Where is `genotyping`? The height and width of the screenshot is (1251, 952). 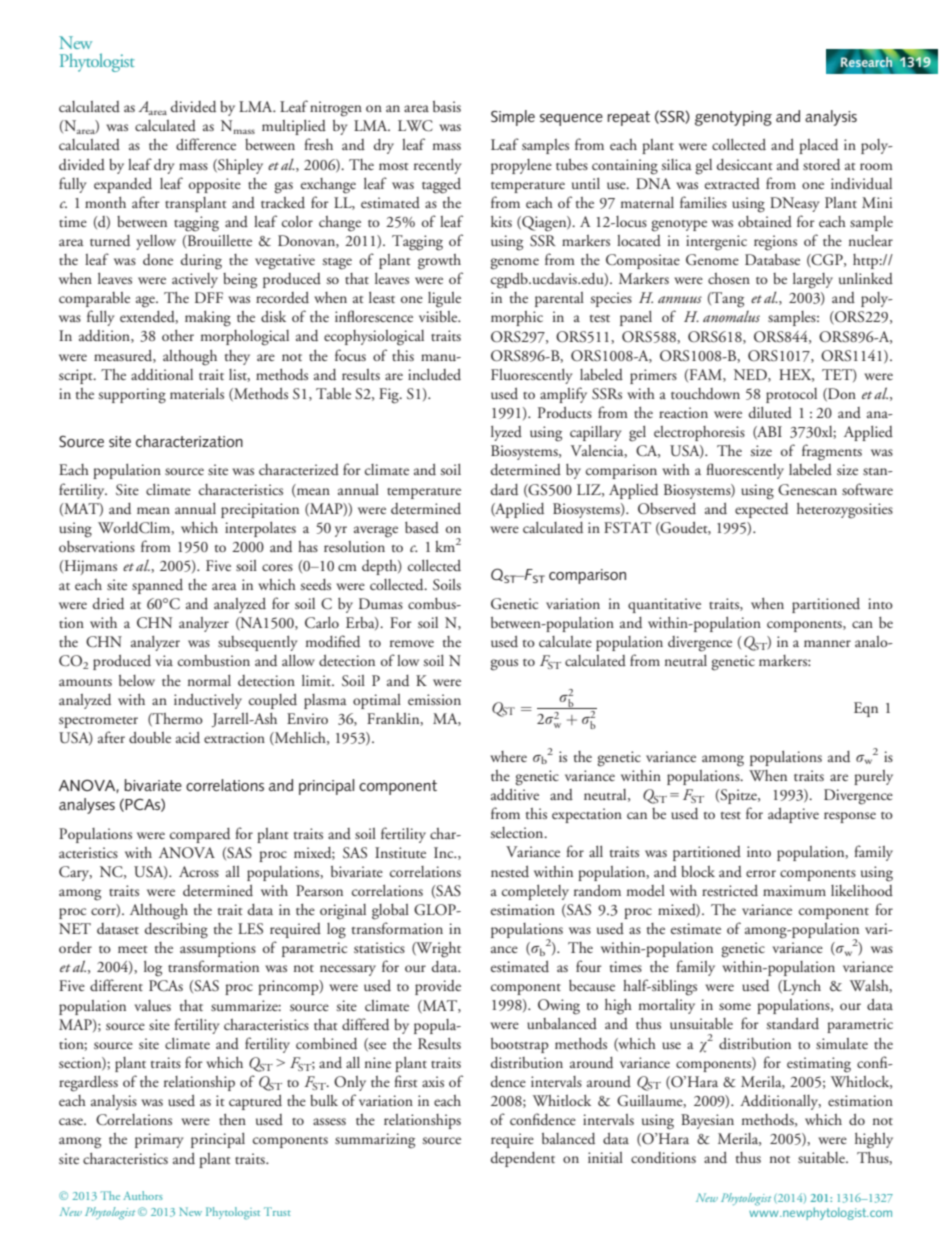 genotyping is located at coordinates (733, 118).
